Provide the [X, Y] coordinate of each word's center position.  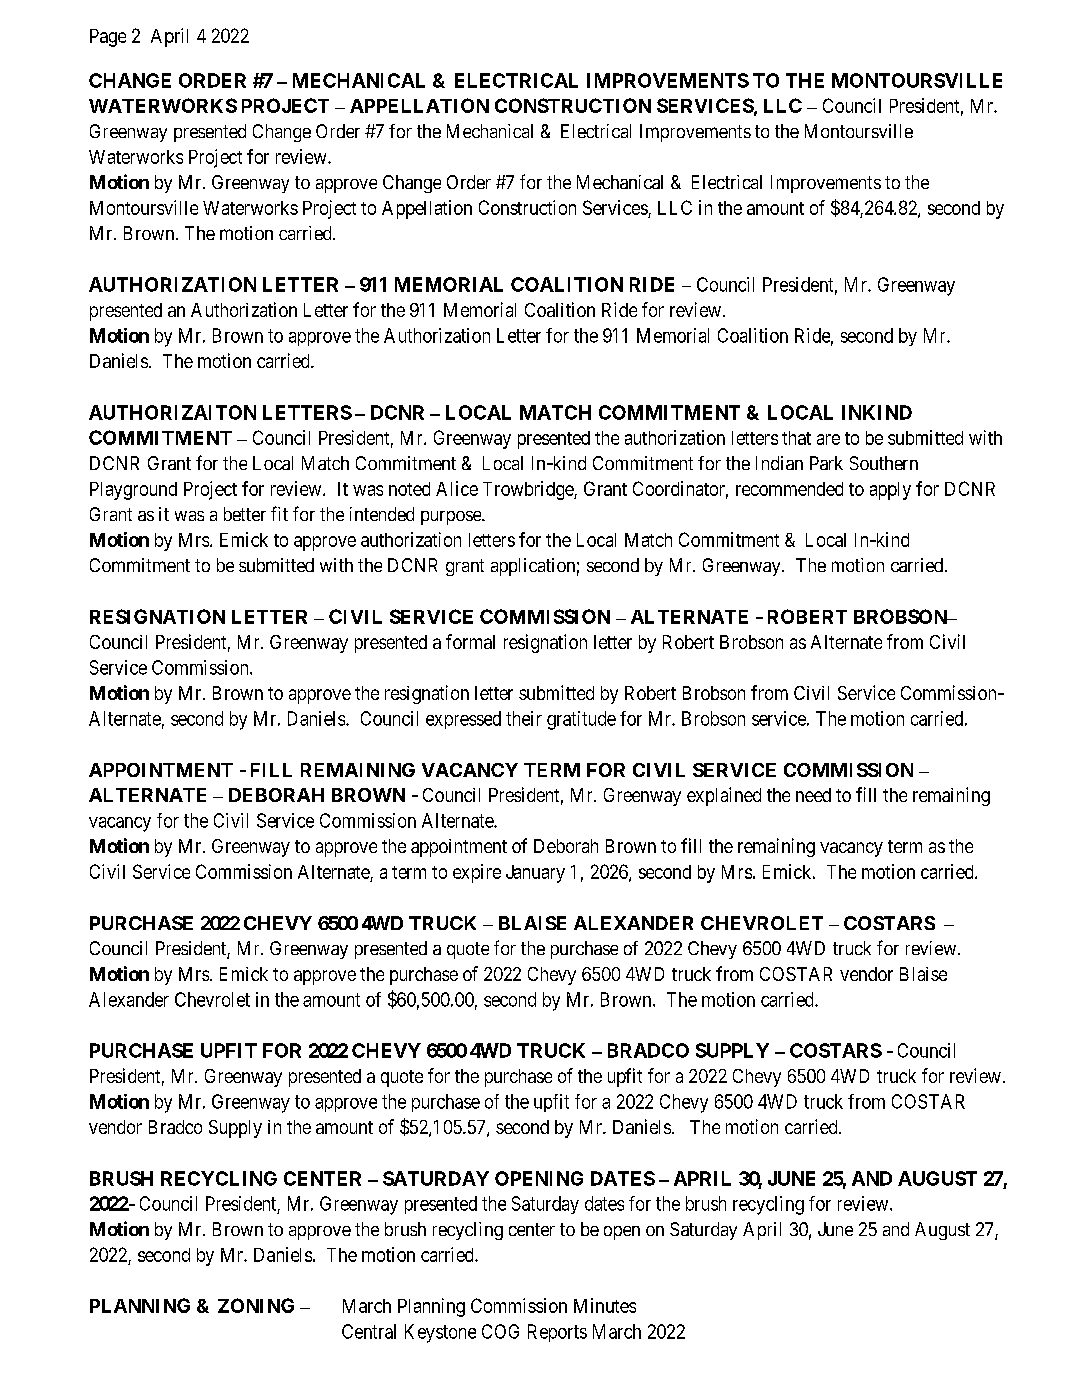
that [796, 438]
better [245, 514]
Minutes [605, 1305]
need [813, 795]
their [524, 718]
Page [108, 38]
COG [500, 1331]
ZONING [256, 1305]
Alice [457, 488]
